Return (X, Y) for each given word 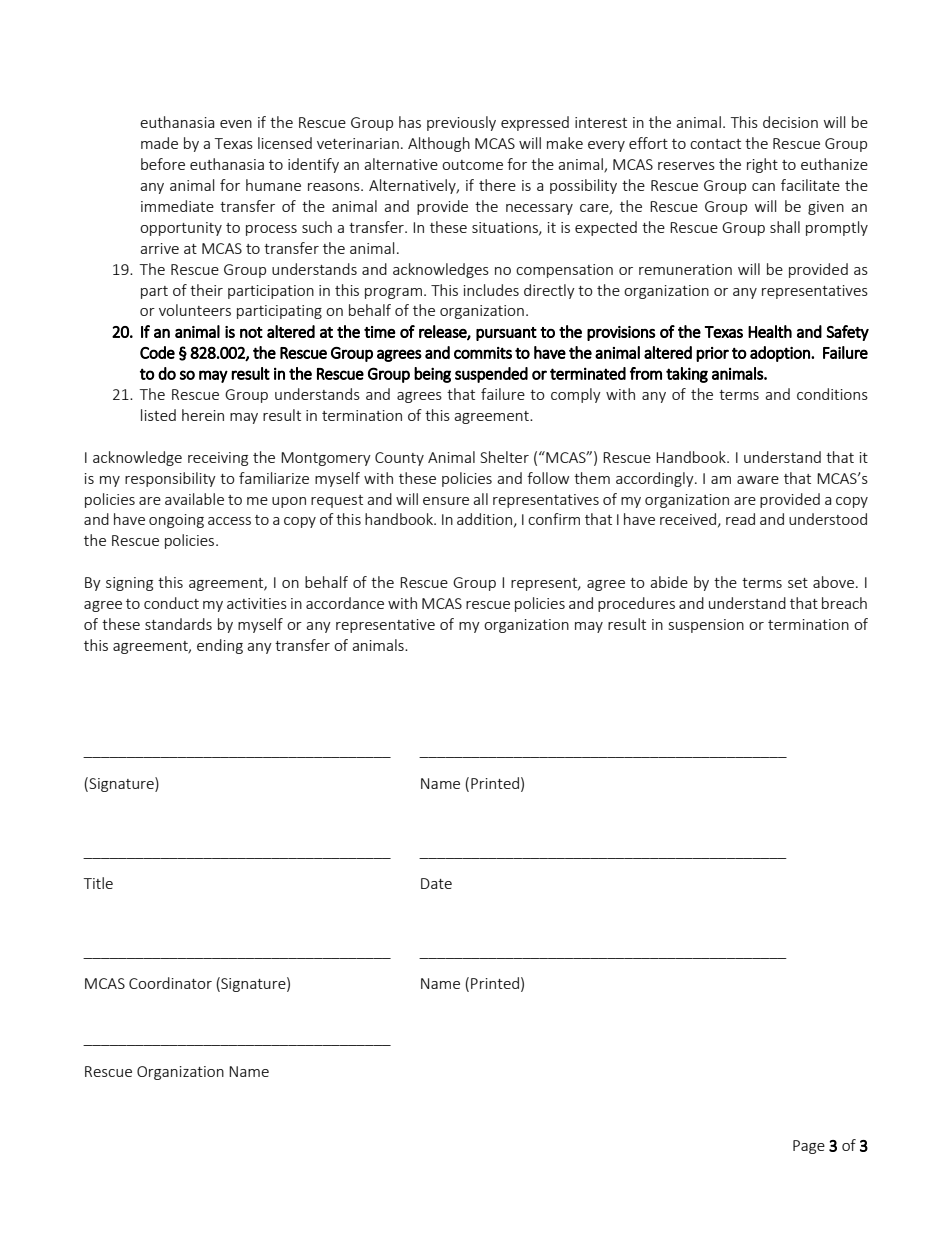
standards (178, 624)
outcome (472, 165)
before (163, 164)
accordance (345, 603)
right (762, 165)
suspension (706, 626)
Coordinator (170, 983)
